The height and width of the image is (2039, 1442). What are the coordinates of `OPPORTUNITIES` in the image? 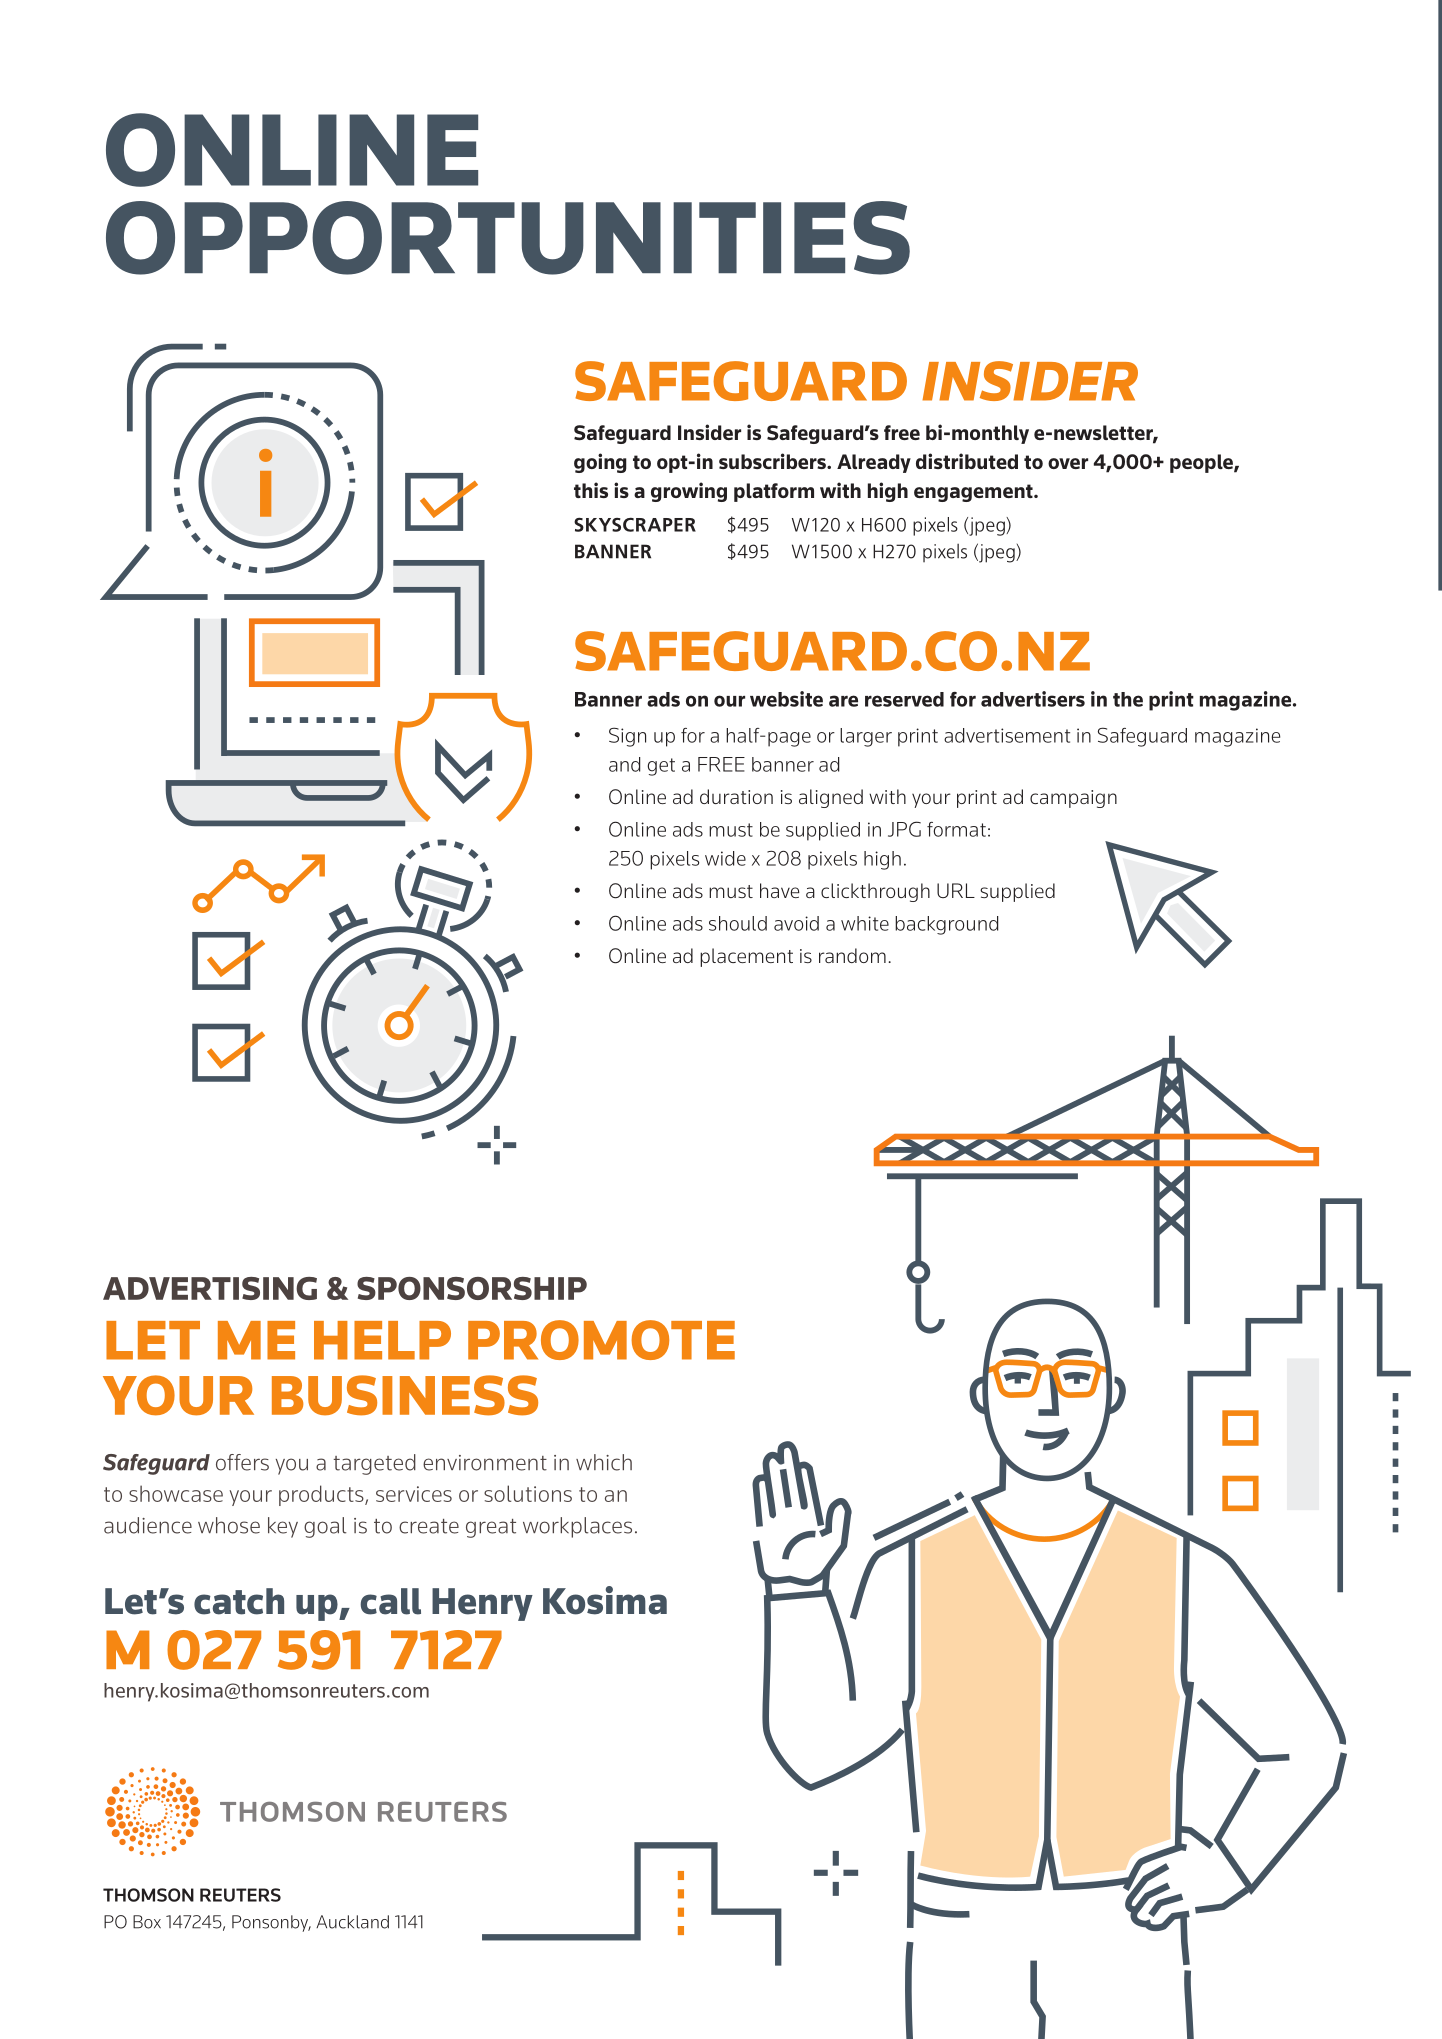 It's located at (508, 238).
